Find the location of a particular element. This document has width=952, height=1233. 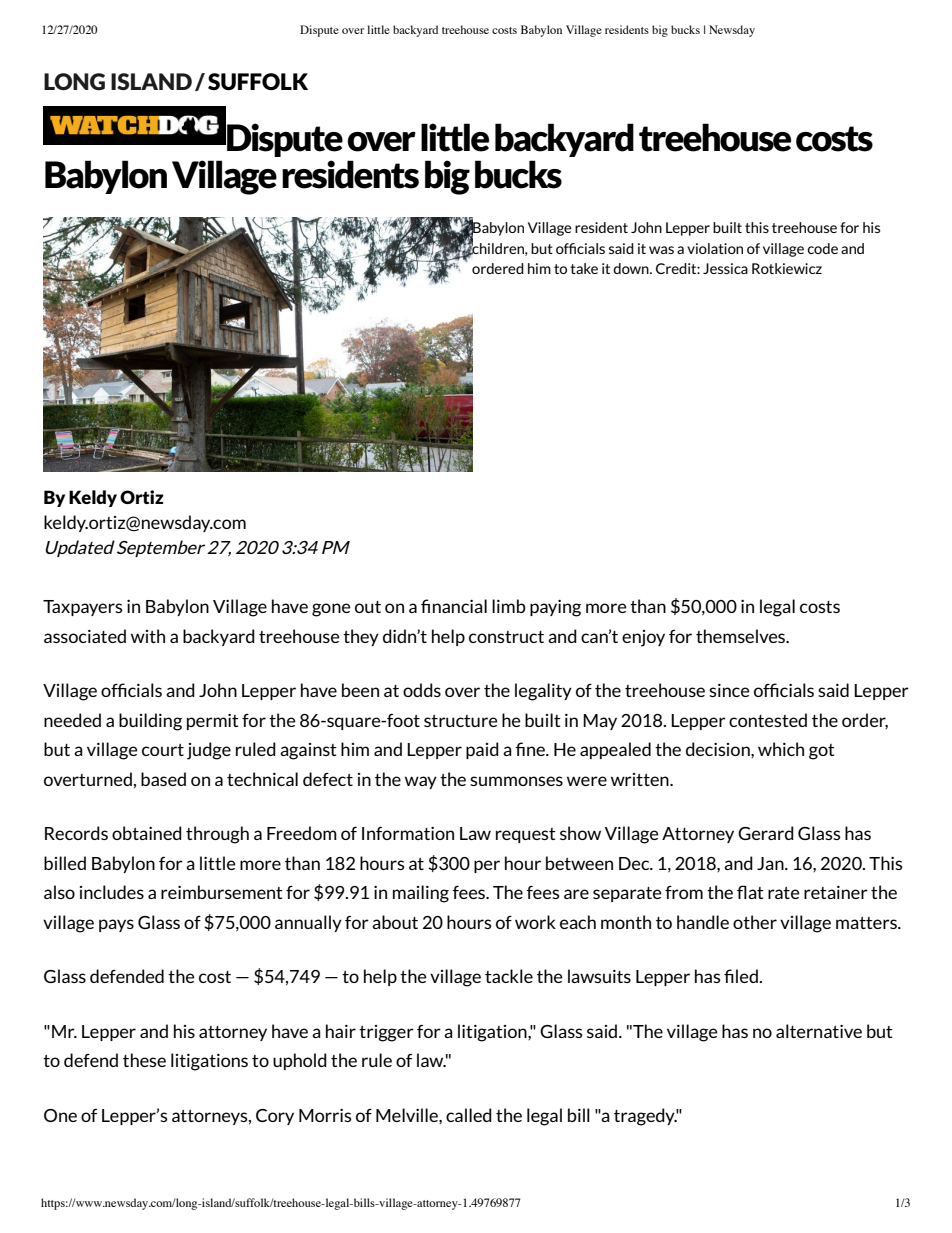

Taxpayers is located at coordinates (83, 608).
